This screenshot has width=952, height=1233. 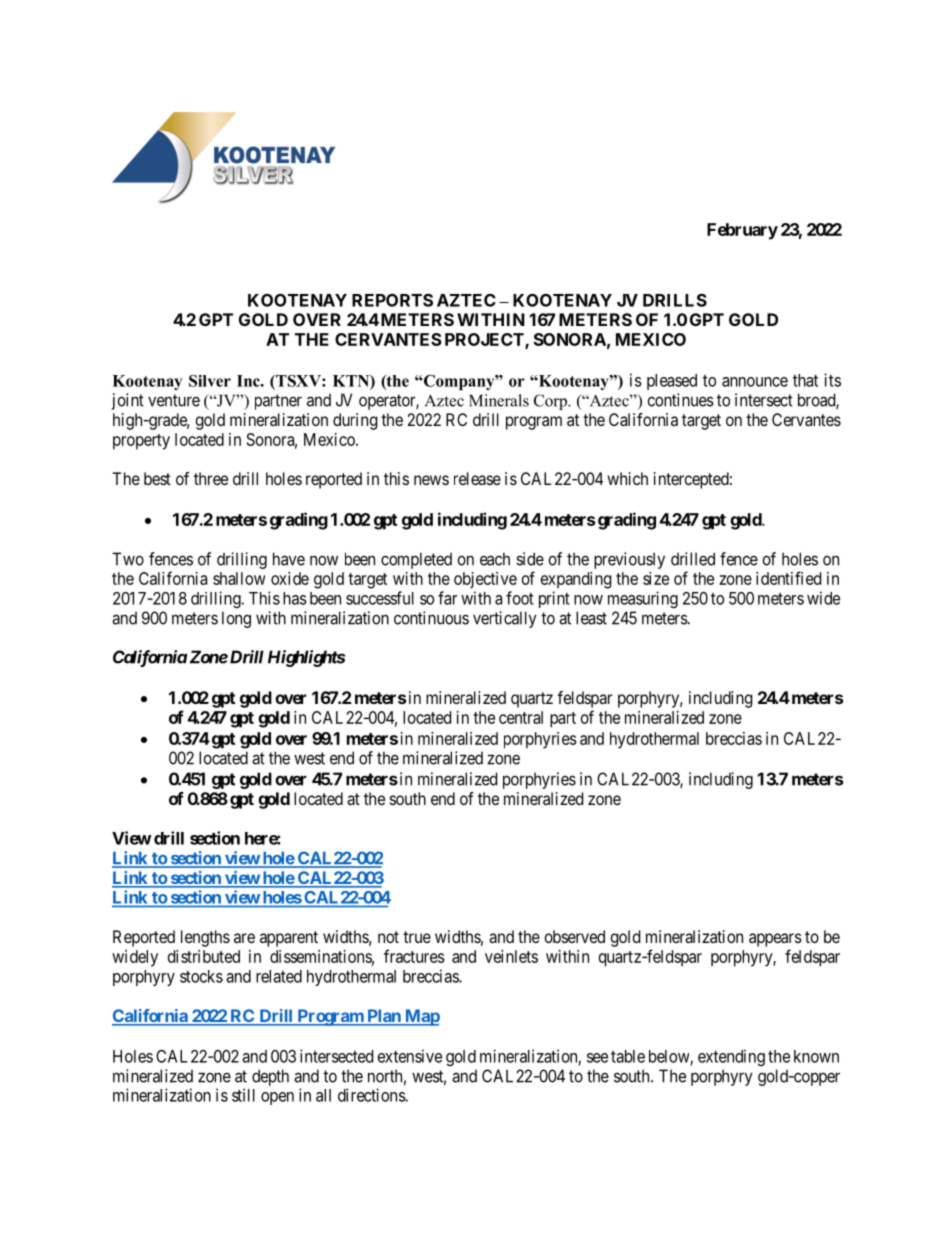 I want to click on identified, so click(x=788, y=578).
